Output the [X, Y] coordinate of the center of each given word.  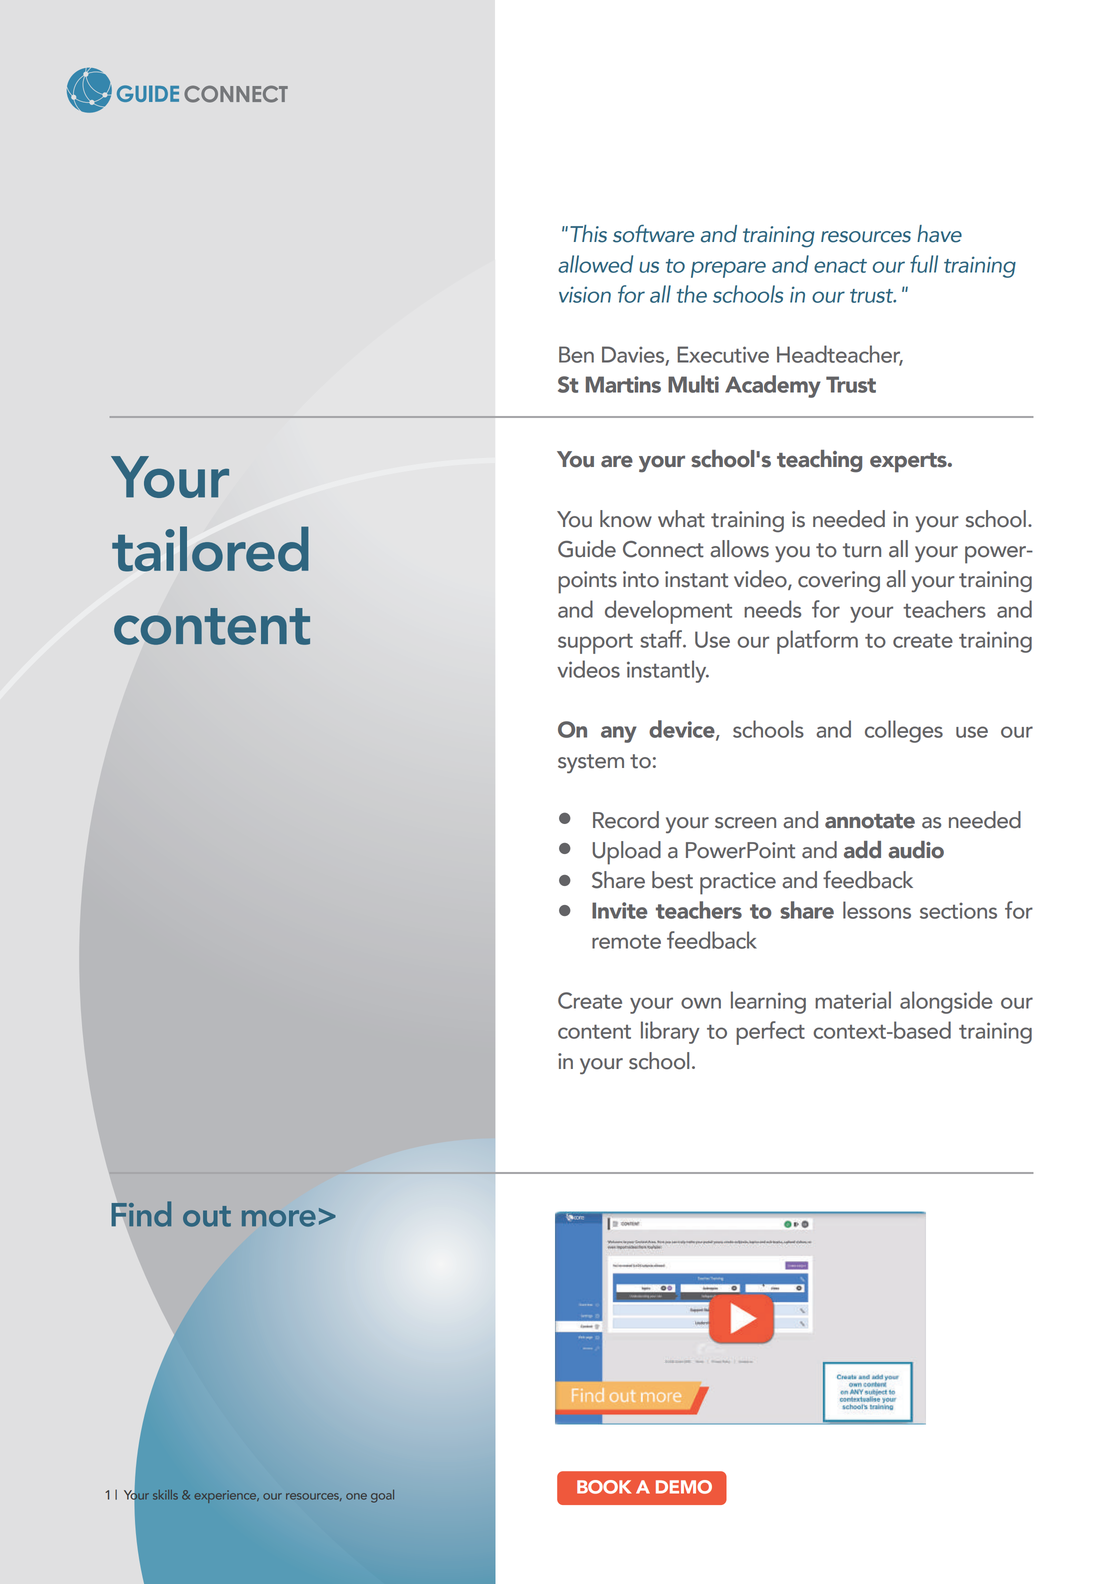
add [862, 850]
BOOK [604, 1487]
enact [840, 266]
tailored [210, 549]
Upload [627, 853]
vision [585, 294]
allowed [595, 264]
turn [862, 550]
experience [226, 1496]
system [591, 763]
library [670, 1032]
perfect [770, 1033]
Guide [587, 549]
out [207, 1216]
